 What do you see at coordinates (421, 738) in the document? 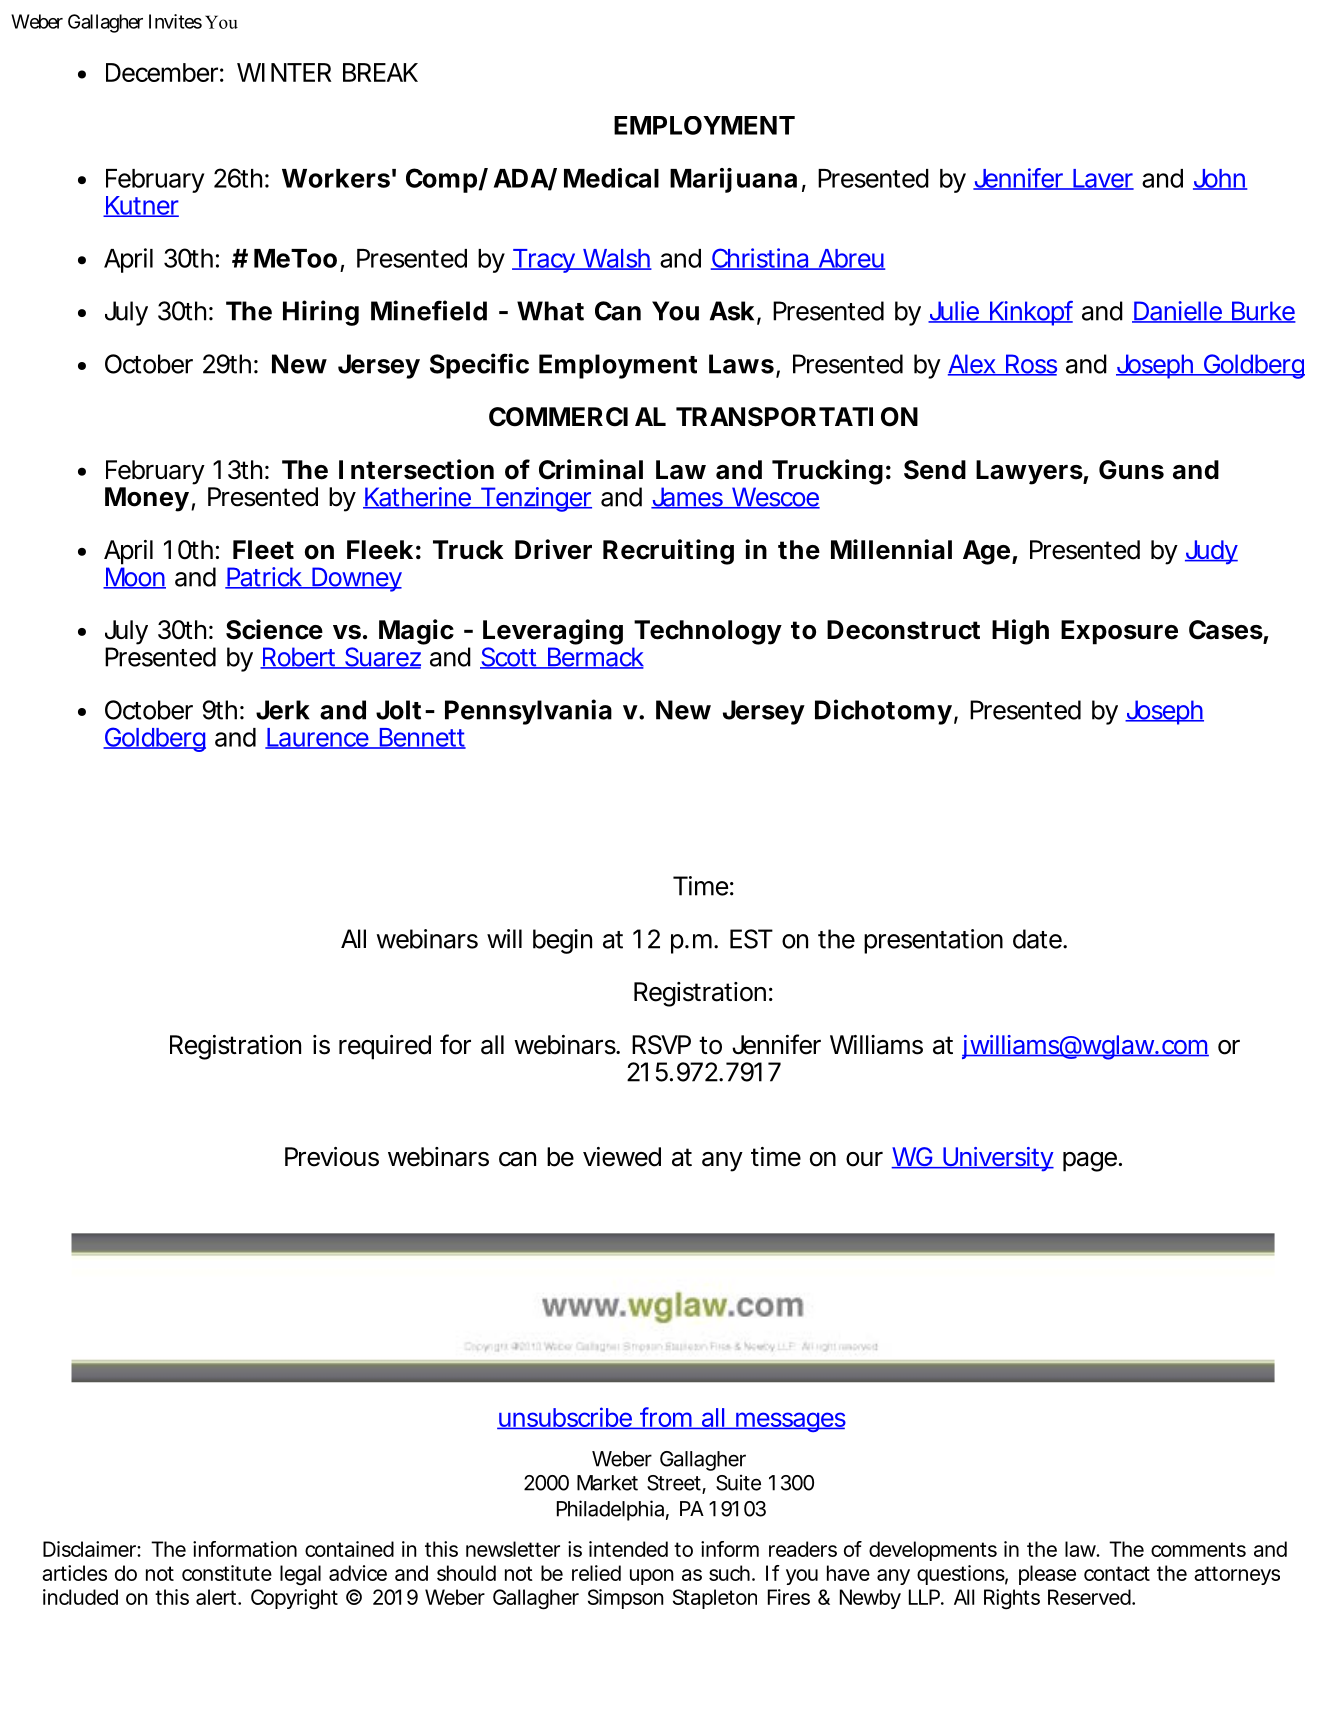
I see `Bennett` at bounding box center [421, 738].
